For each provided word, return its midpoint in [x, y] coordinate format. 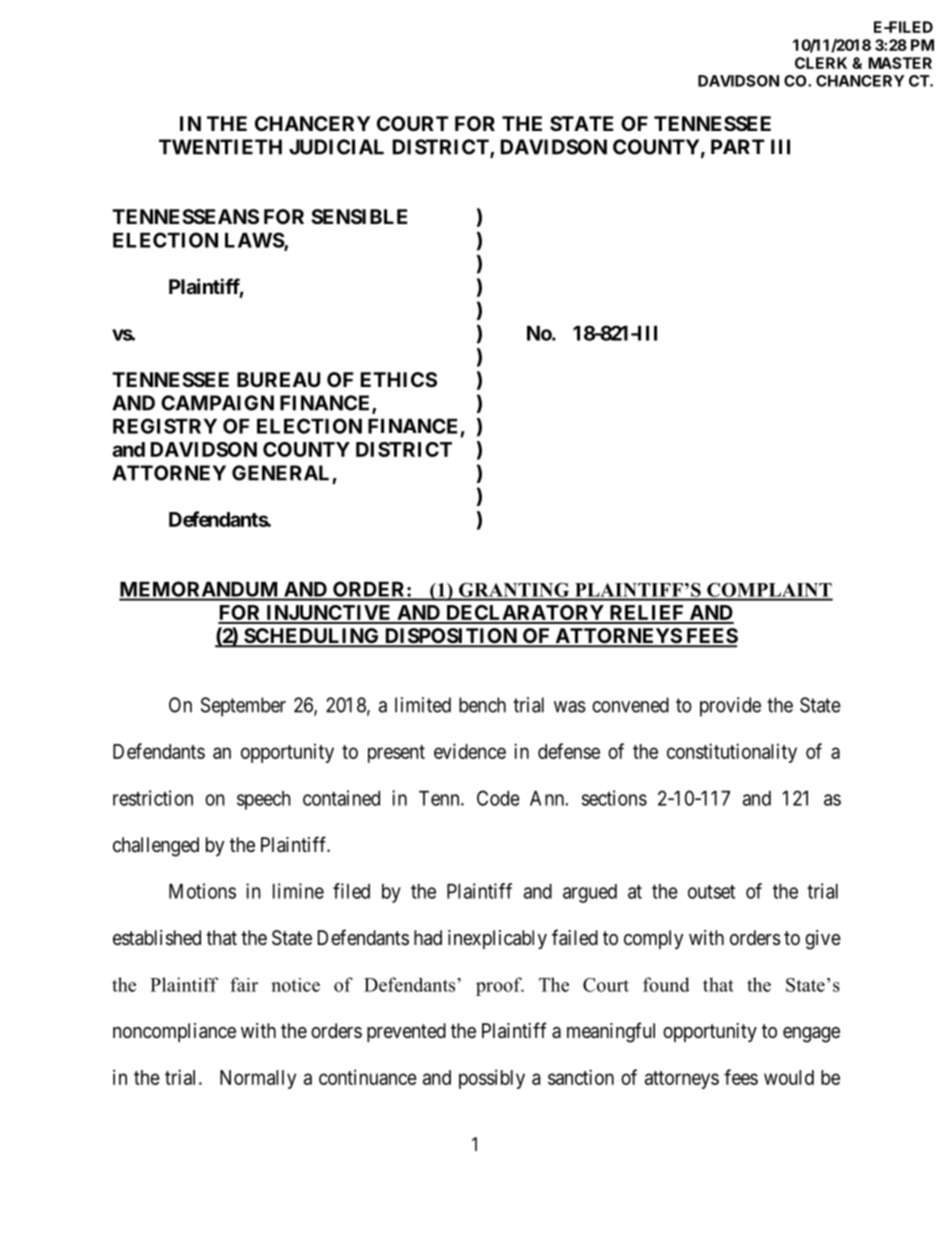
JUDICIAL [336, 147]
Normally [258, 1079]
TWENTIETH [220, 147]
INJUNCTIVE [329, 614]
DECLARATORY [525, 614]
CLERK [821, 63]
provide [730, 707]
